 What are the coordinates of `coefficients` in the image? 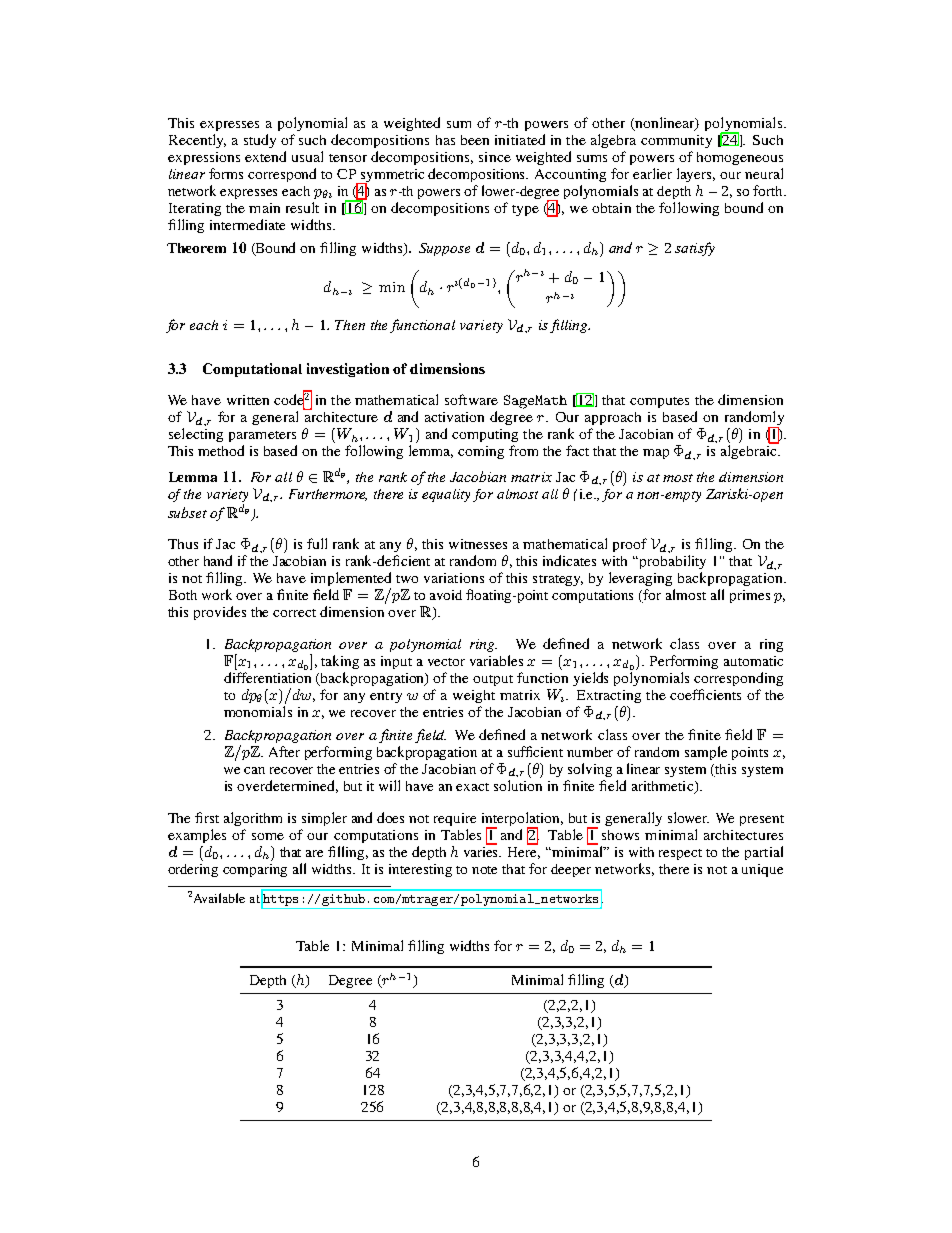 It's located at (705, 694).
